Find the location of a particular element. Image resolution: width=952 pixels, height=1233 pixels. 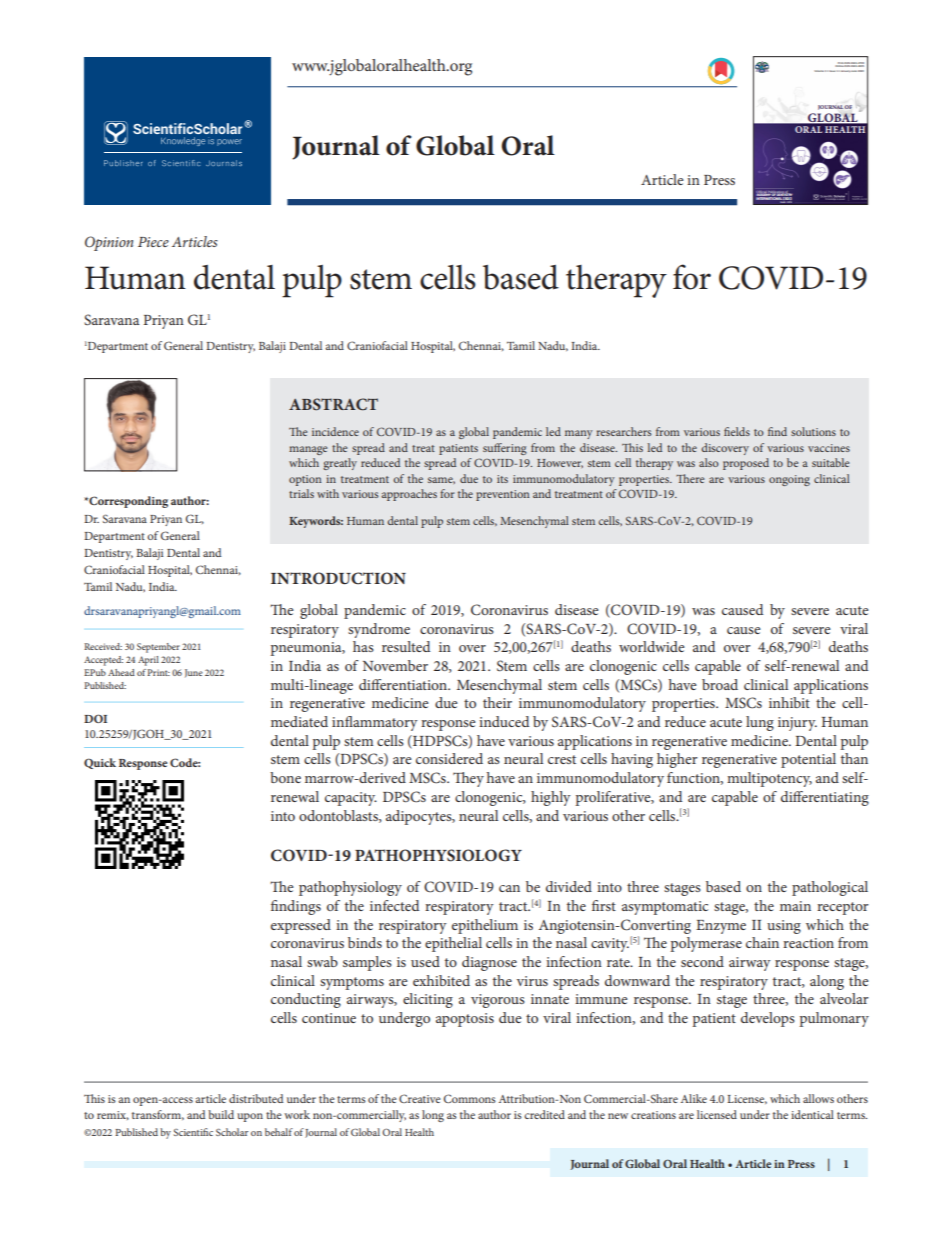

suffering is located at coordinates (505, 449).
